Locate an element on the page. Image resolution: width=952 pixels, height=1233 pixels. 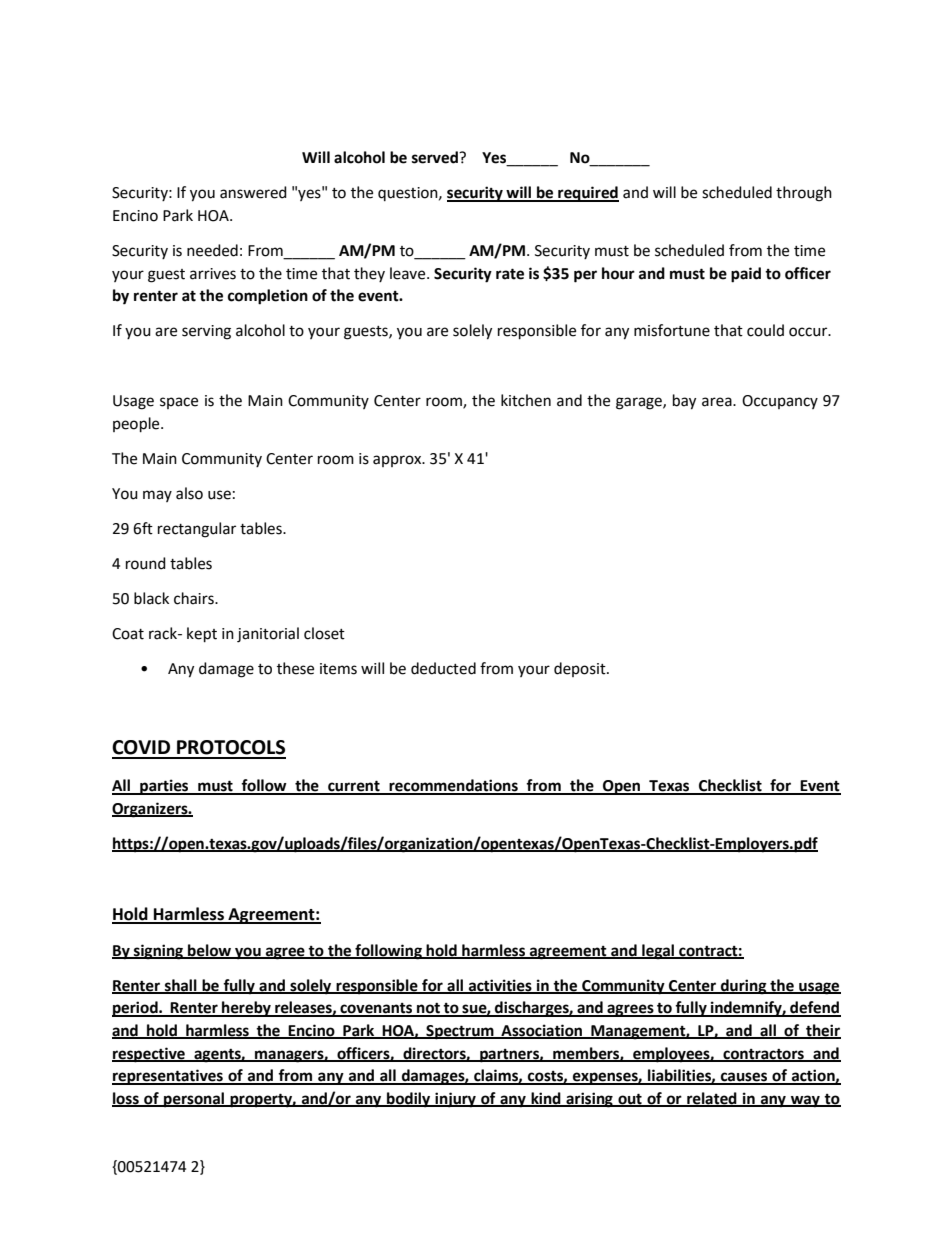
chairs is located at coordinates (195, 598).
